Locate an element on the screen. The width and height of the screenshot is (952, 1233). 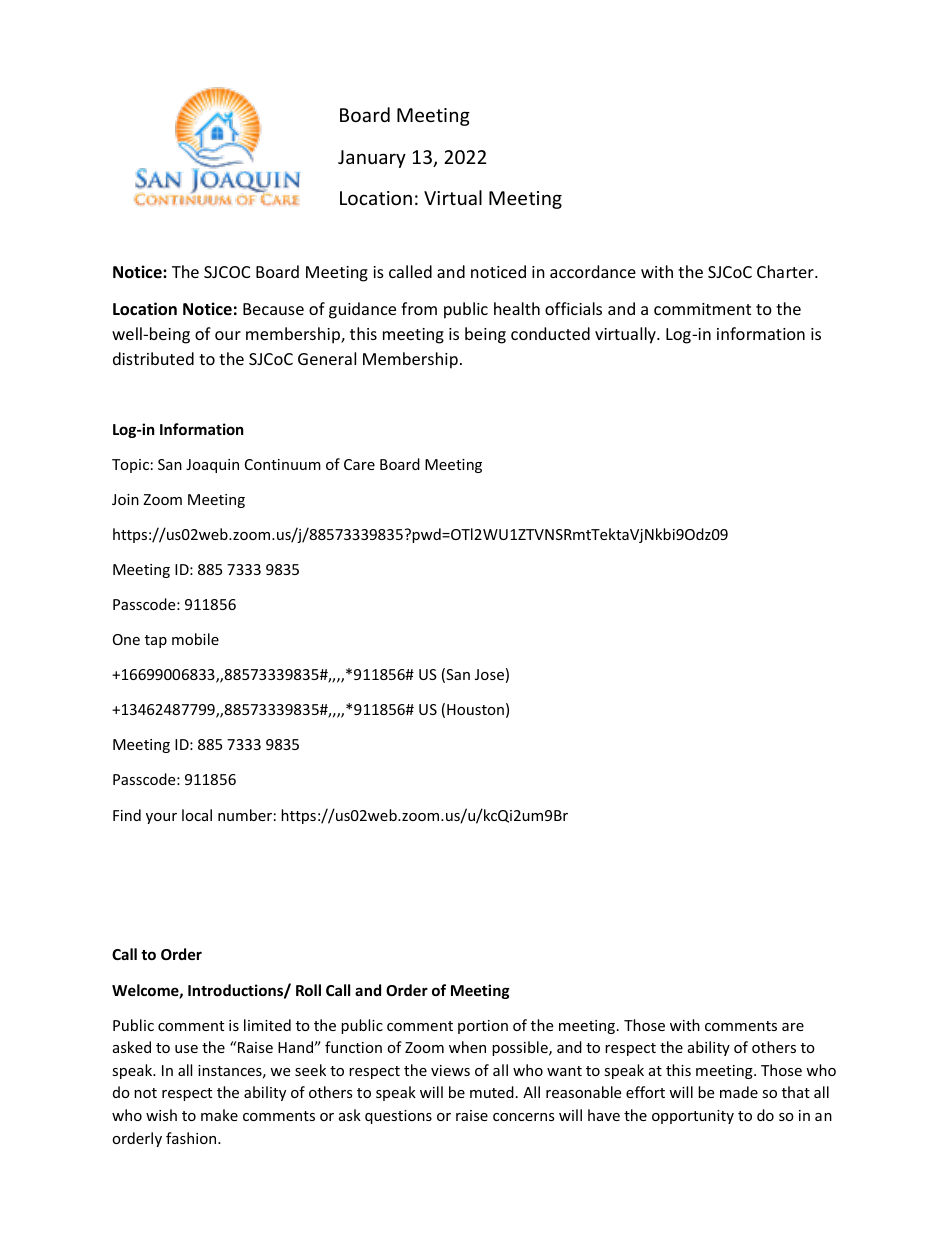
when is located at coordinates (467, 1047).
